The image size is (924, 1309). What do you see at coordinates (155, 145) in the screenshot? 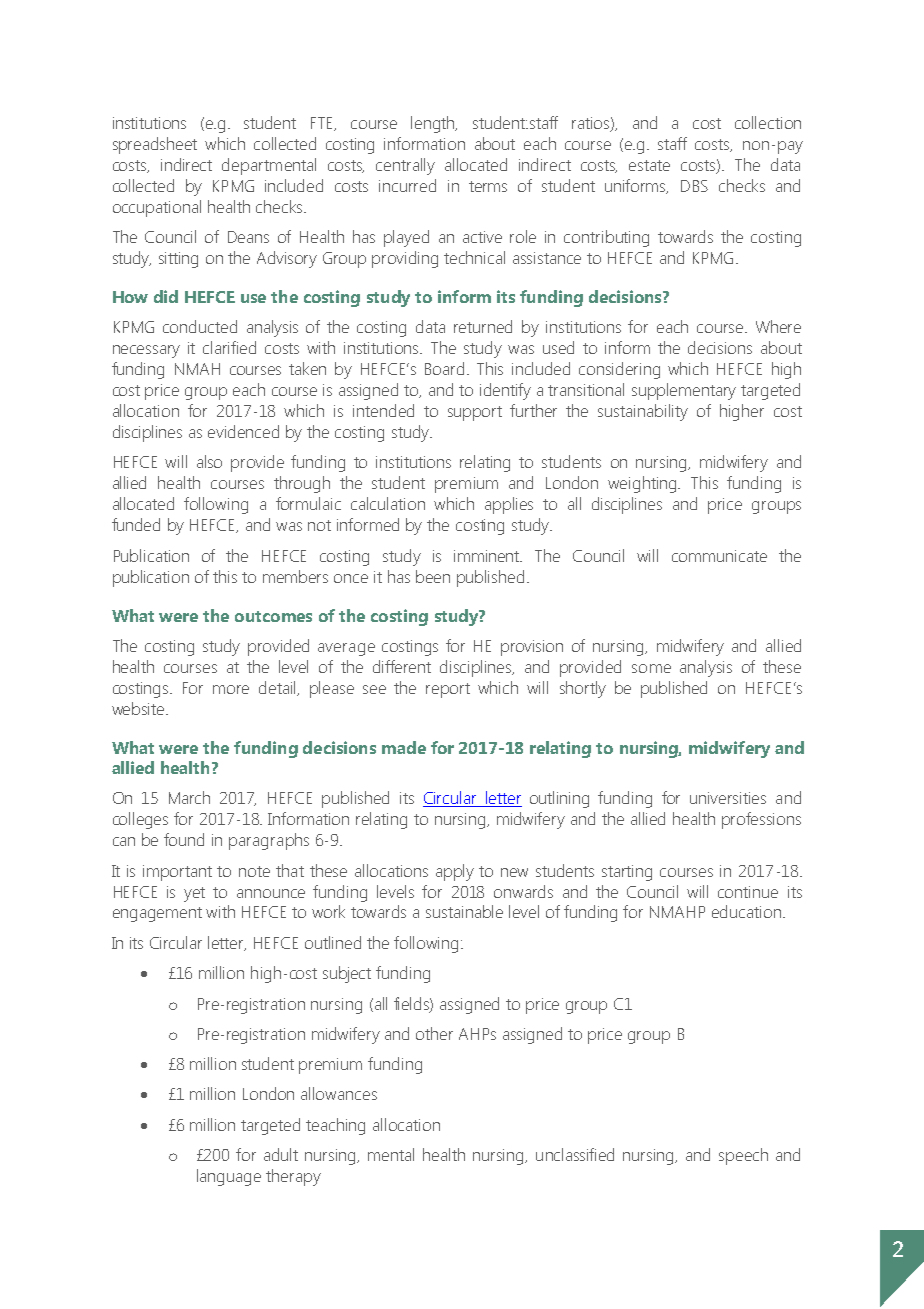
I see `spreadsheet` at bounding box center [155, 145].
